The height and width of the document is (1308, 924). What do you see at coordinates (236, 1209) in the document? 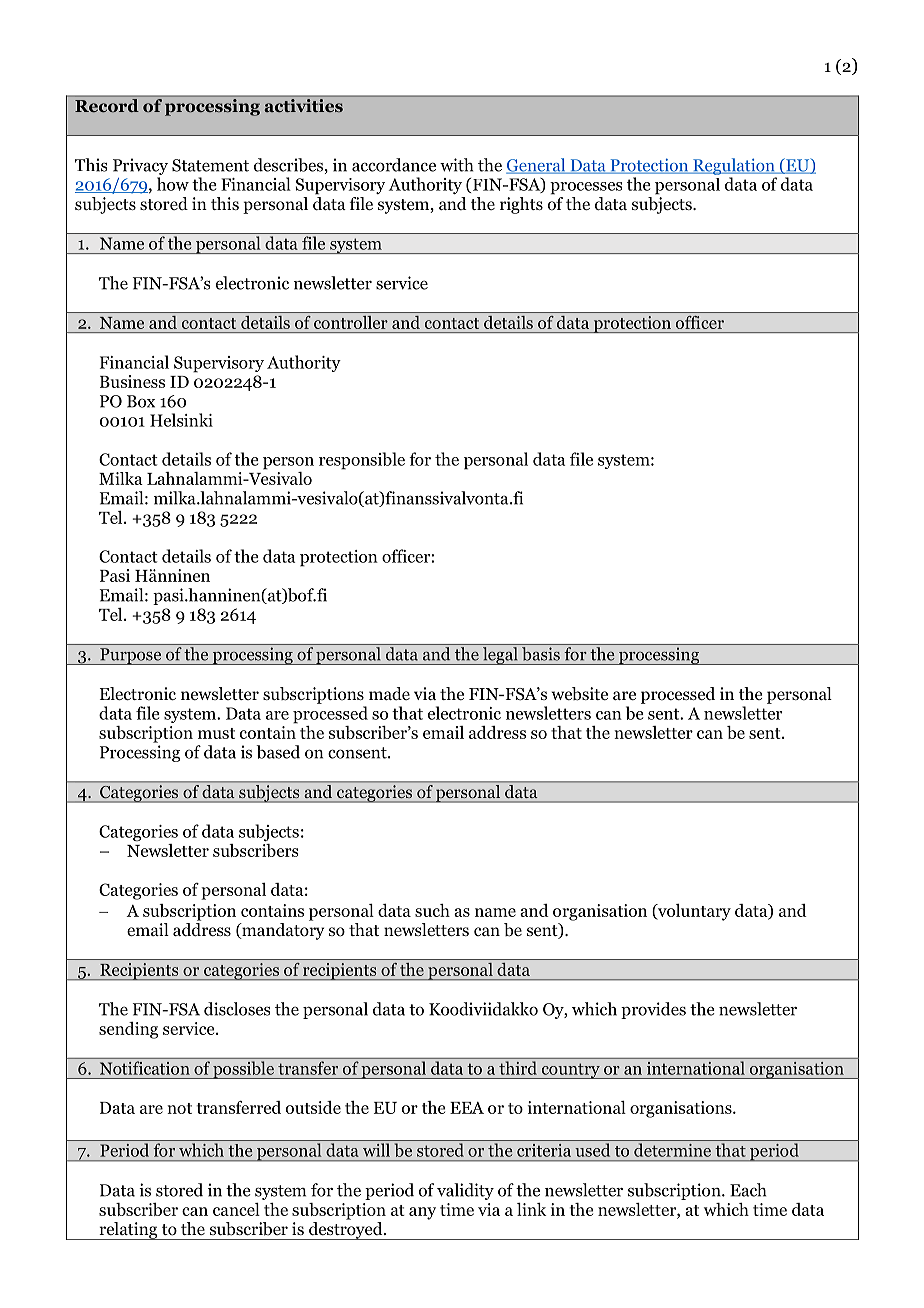
I see `cancel` at bounding box center [236, 1209].
